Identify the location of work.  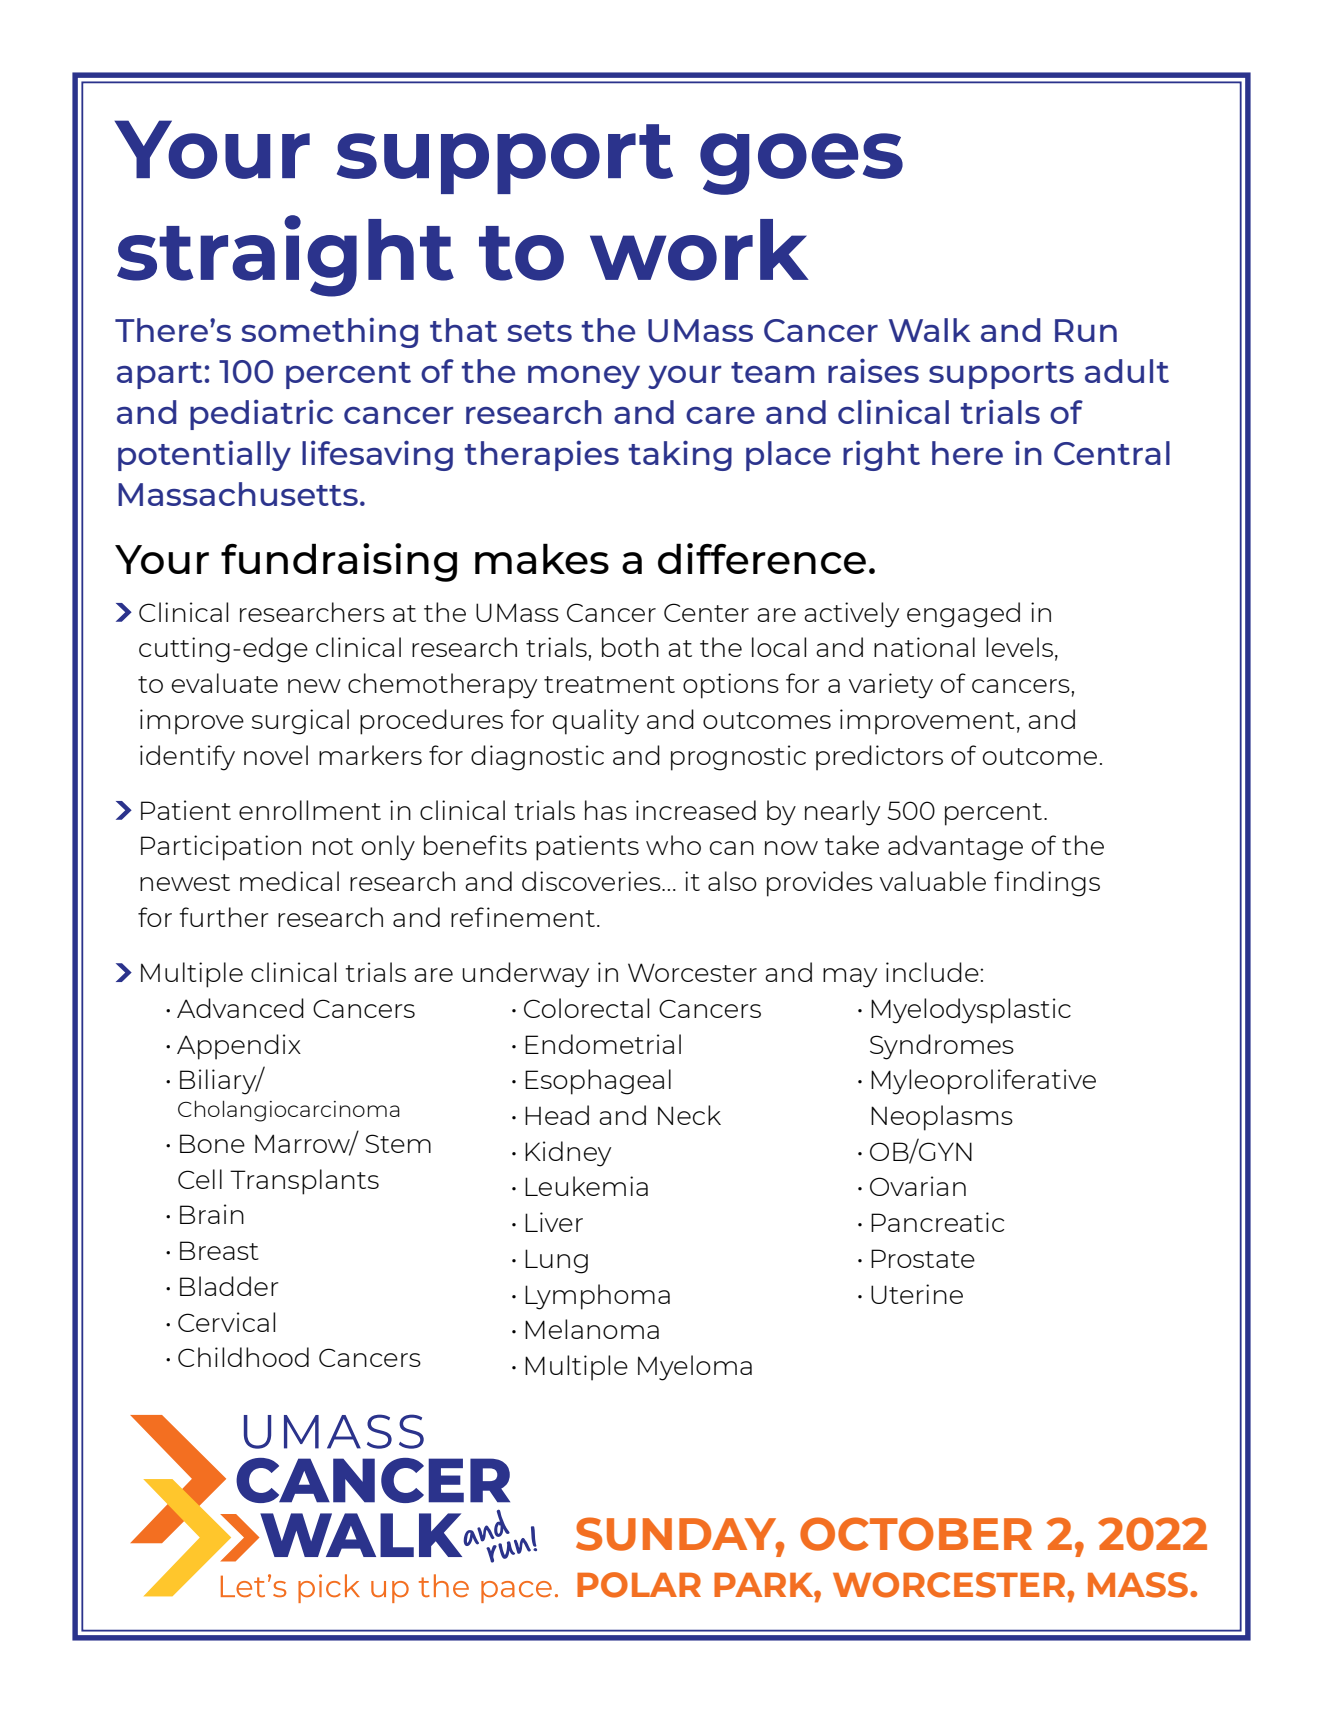
(699, 250).
